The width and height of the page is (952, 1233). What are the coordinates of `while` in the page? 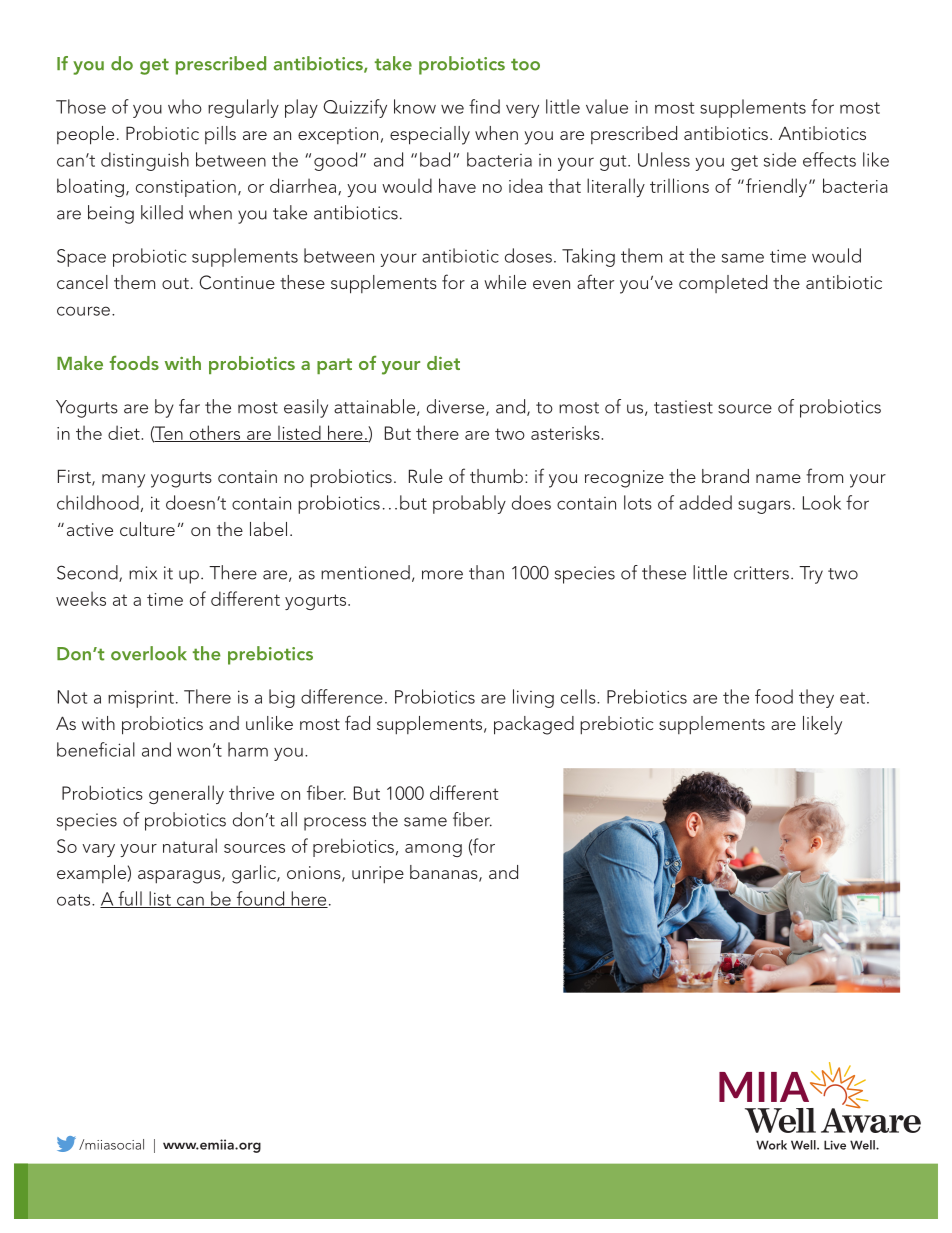 It's located at (505, 282).
